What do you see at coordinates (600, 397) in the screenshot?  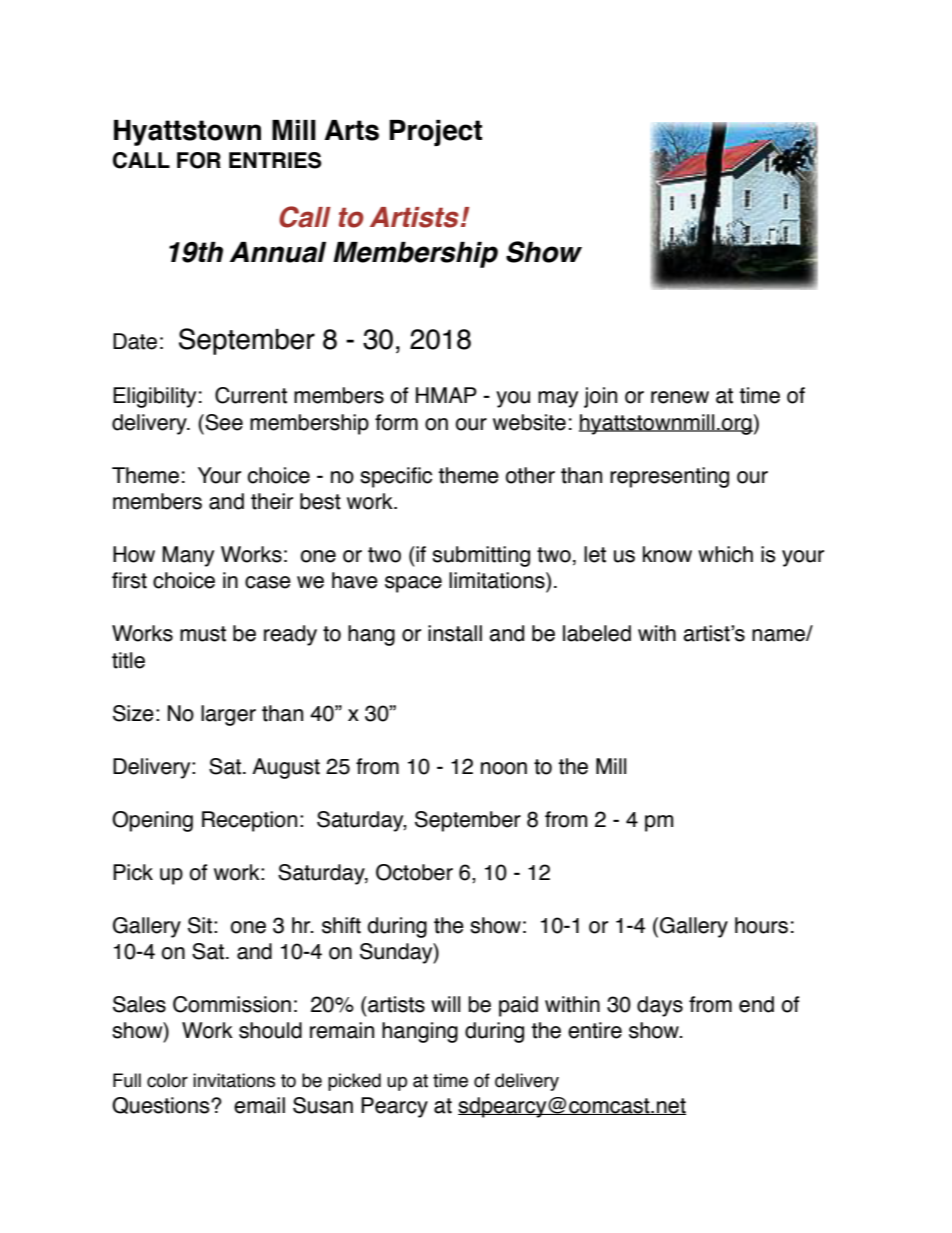 I see `join` at bounding box center [600, 397].
